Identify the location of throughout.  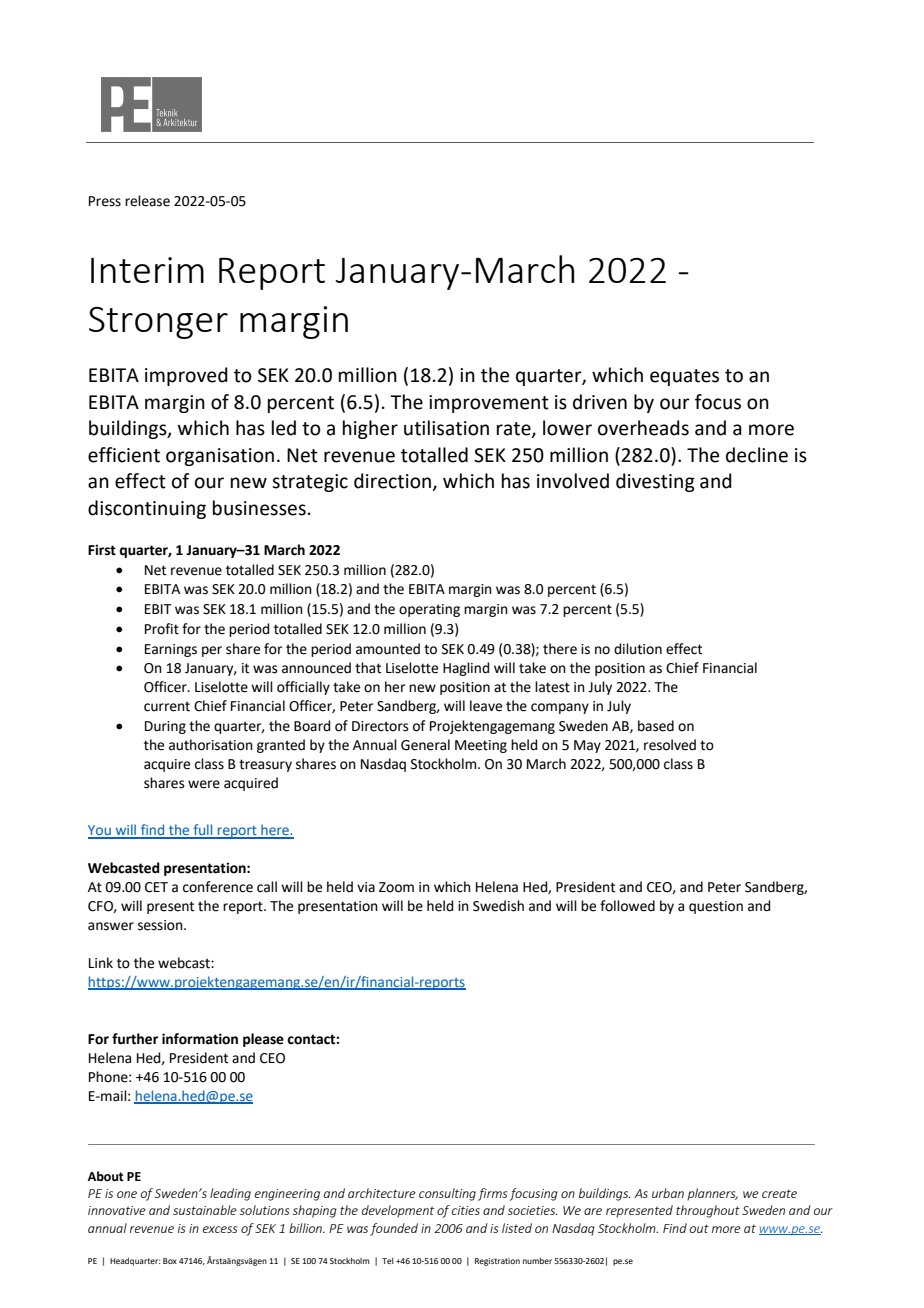
(708, 1211).
